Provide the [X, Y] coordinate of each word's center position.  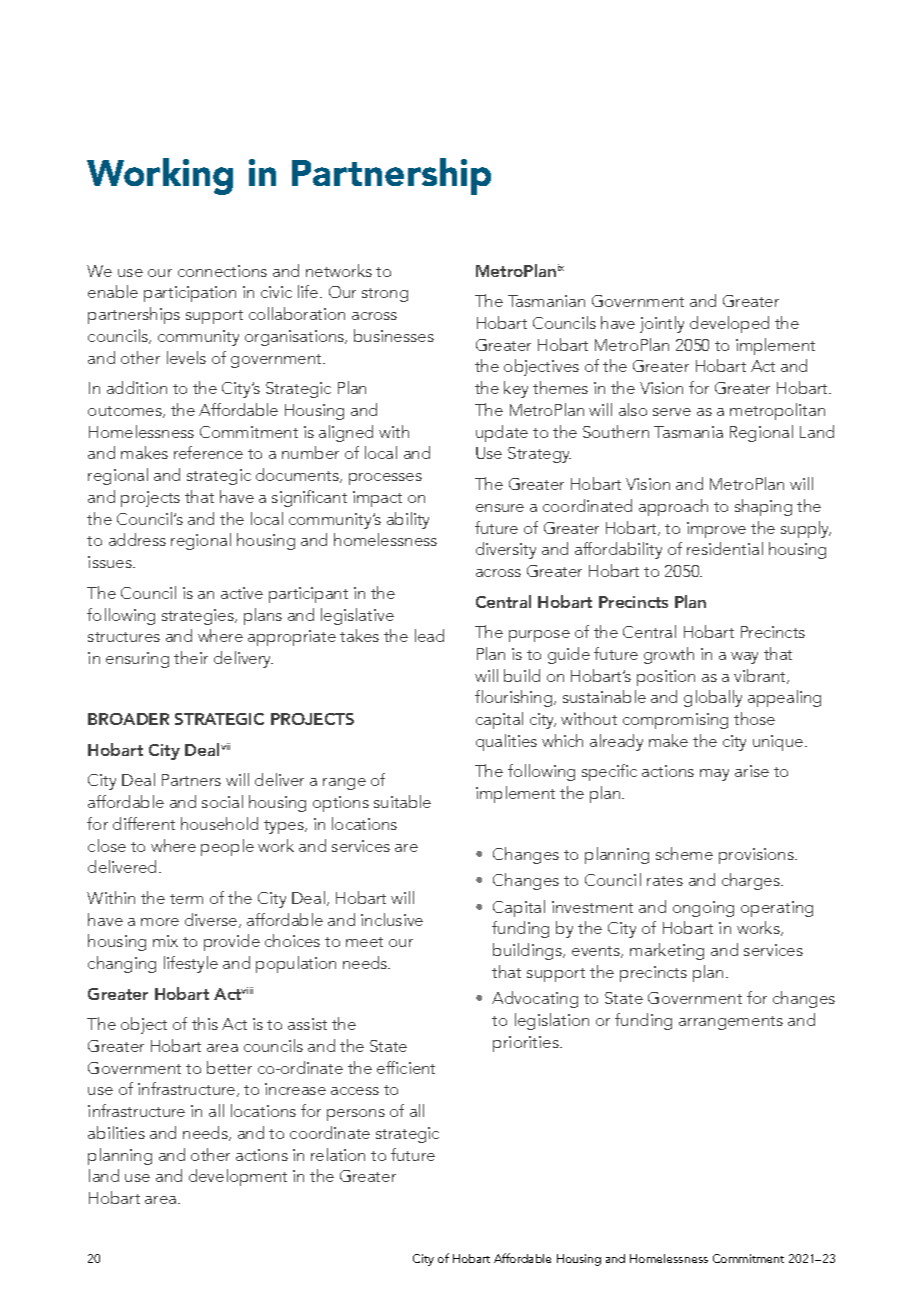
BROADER [128, 719]
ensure [500, 508]
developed [729, 324]
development [238, 1177]
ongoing [703, 909]
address [137, 539]
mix [165, 941]
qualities [506, 742]
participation [190, 294]
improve [716, 530]
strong [385, 295]
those [754, 718]
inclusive [392, 919]
